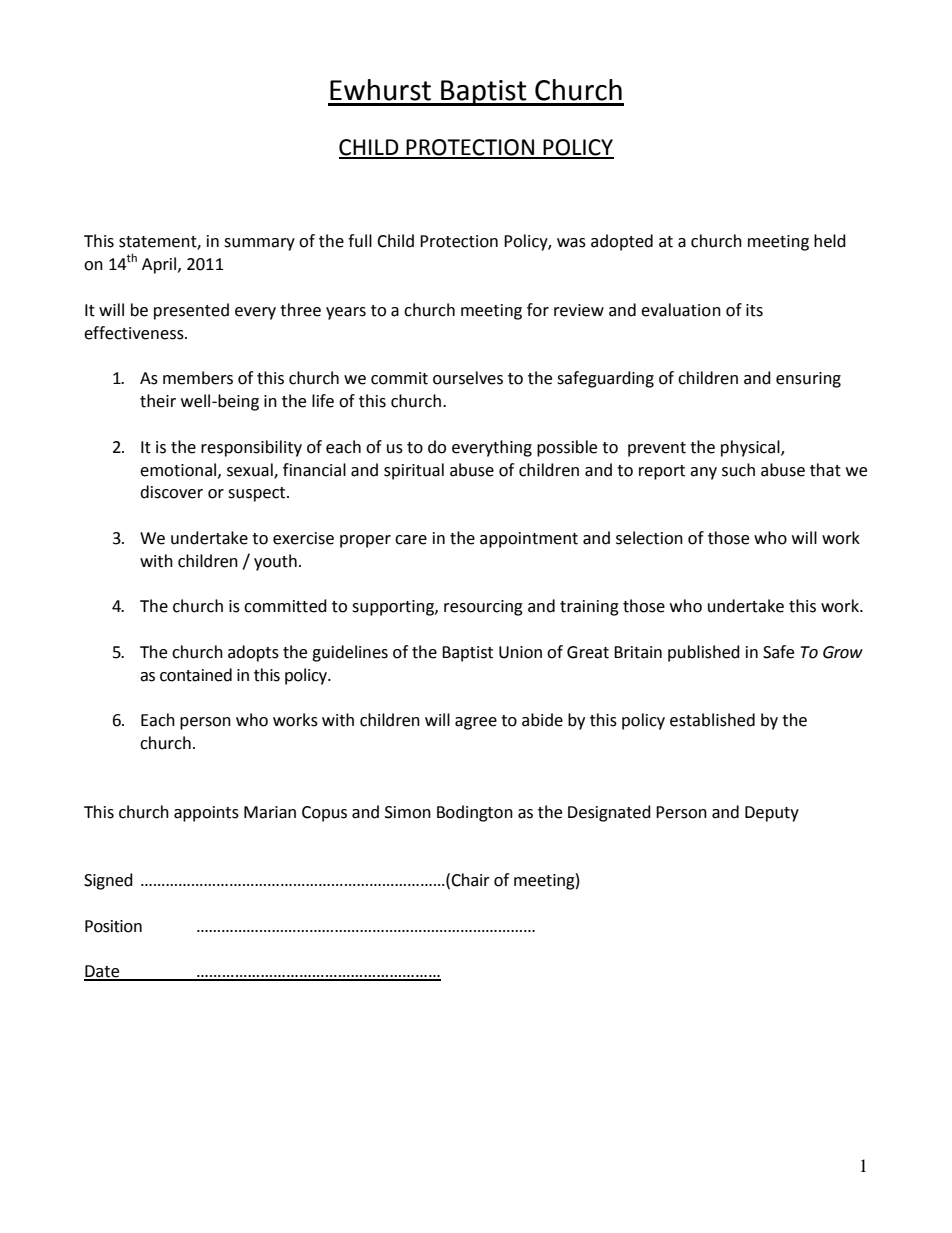 The height and width of the page is (1233, 952). What do you see at coordinates (830, 241) in the page?
I see `held` at bounding box center [830, 241].
